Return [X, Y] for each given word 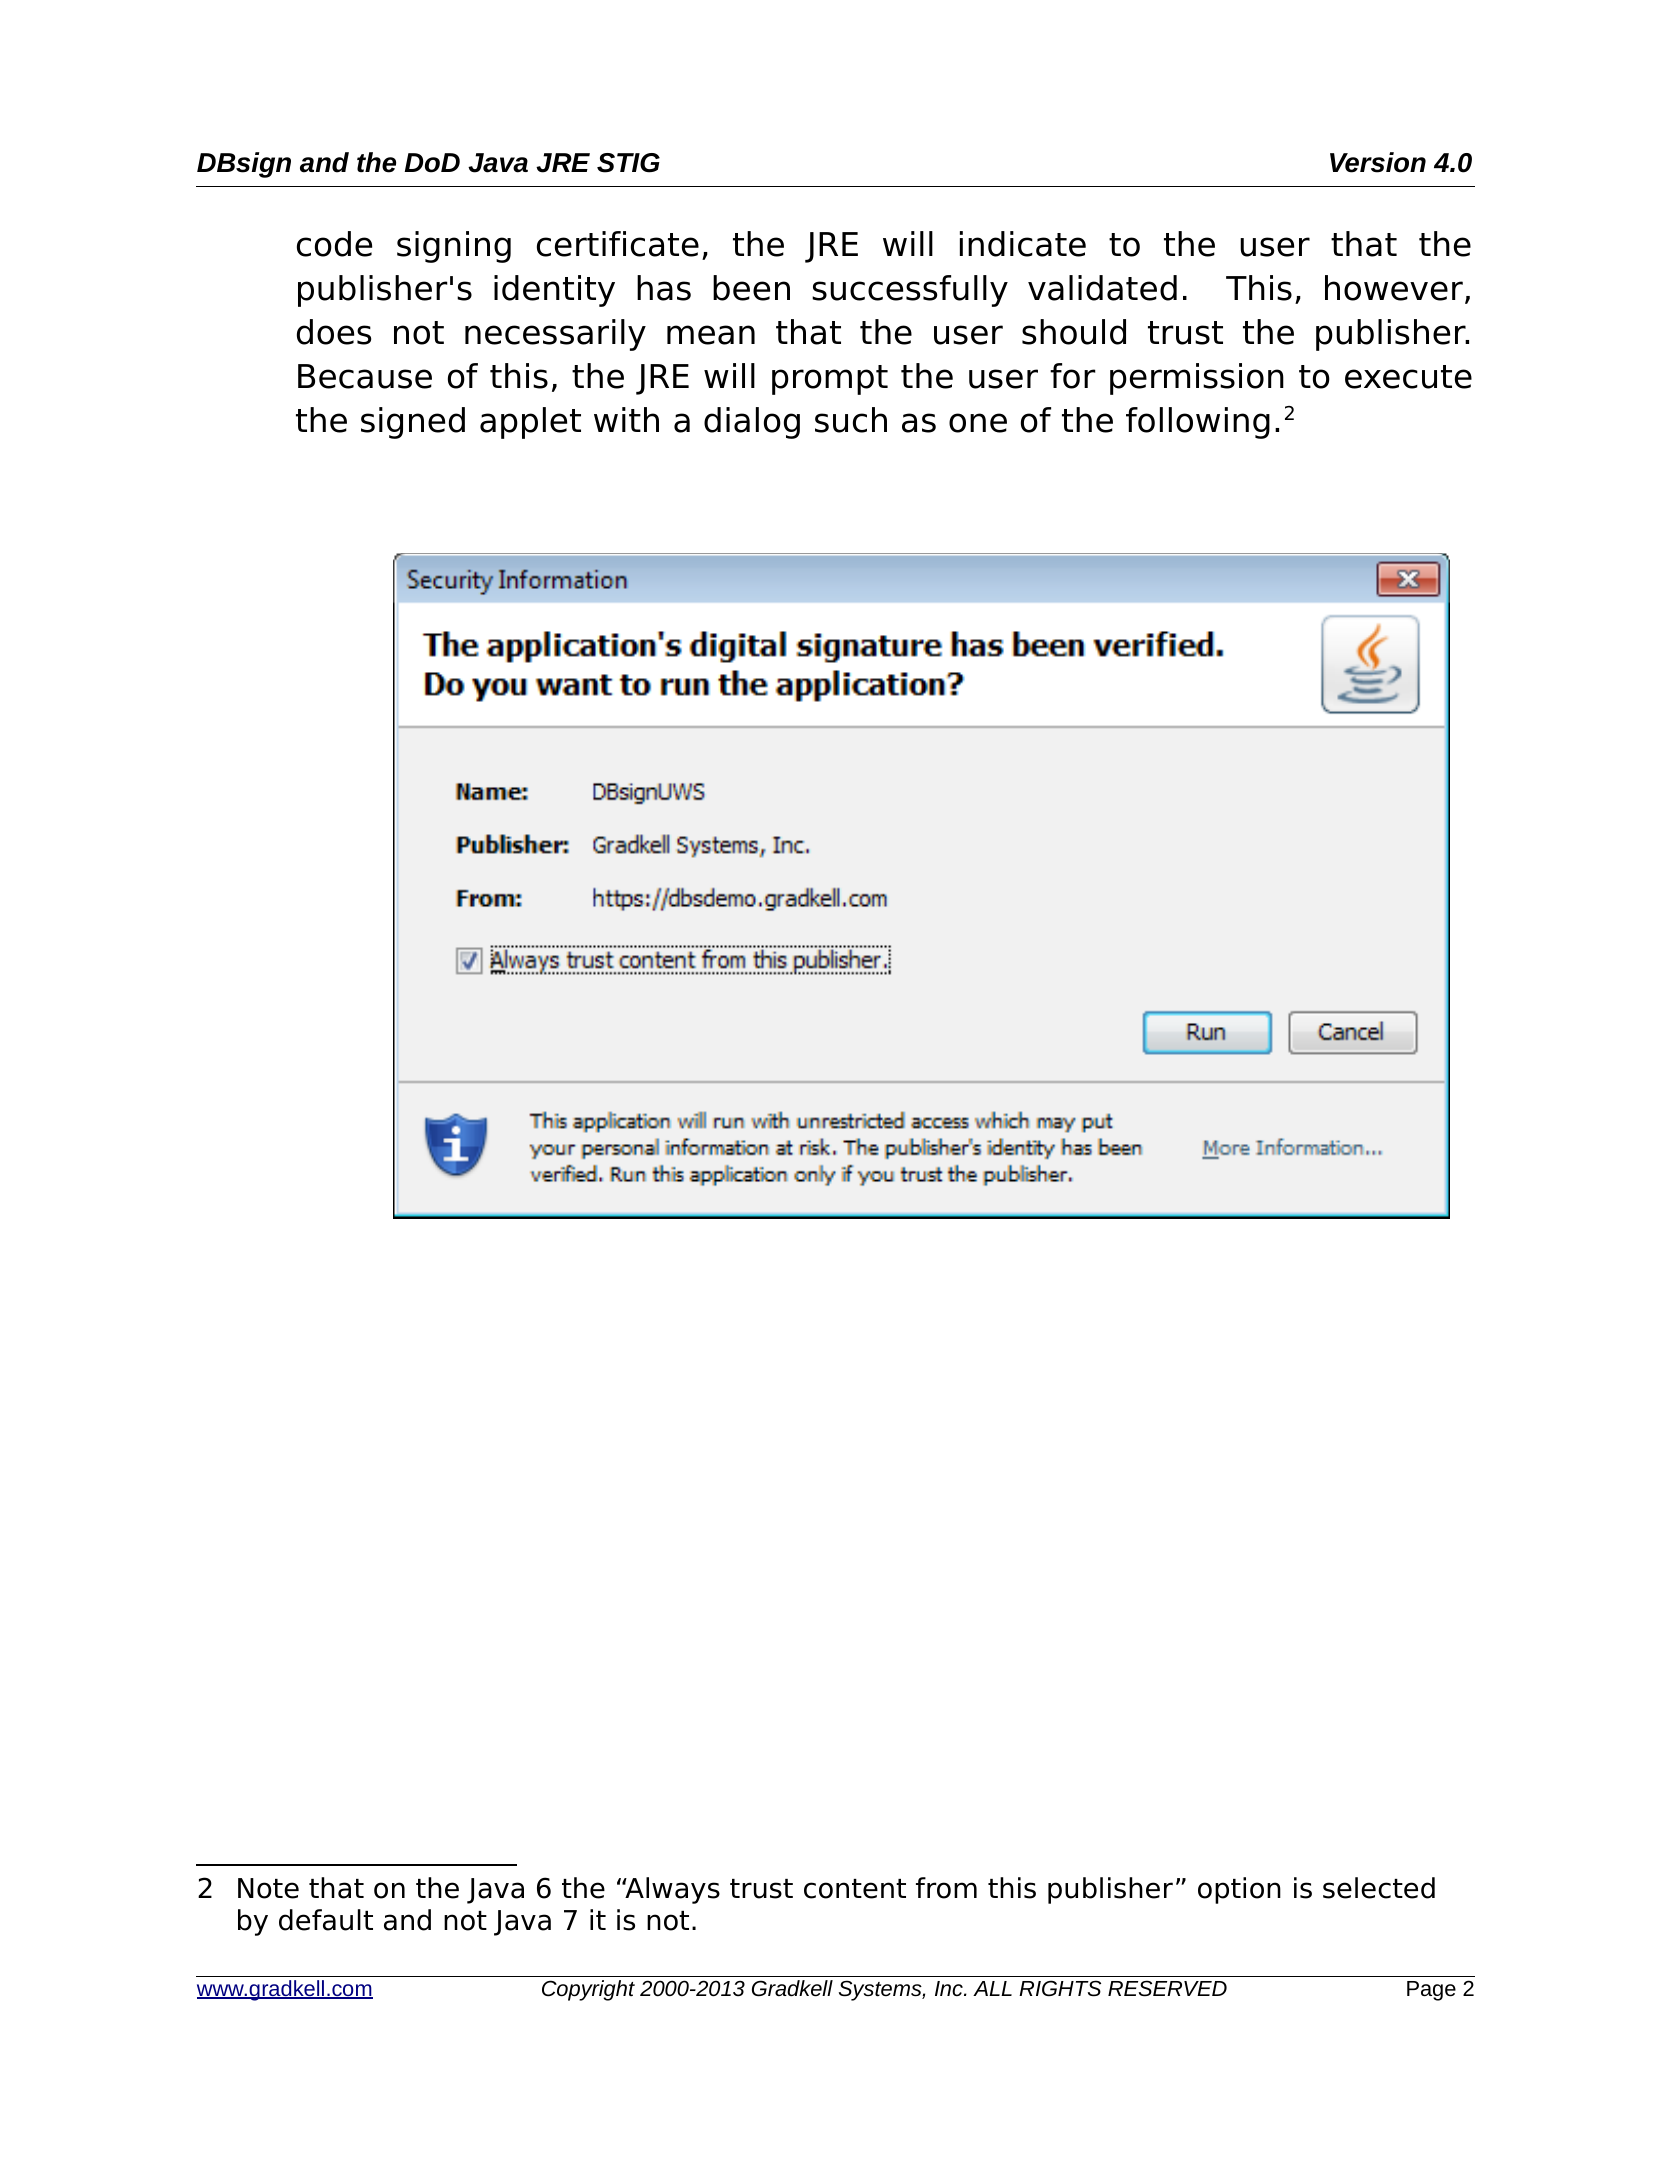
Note [268, 1888]
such [851, 420]
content [855, 1889]
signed [413, 423]
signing [454, 247]
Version [1378, 162]
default [326, 1920]
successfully [910, 291]
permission [1197, 379]
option [1239, 1890]
